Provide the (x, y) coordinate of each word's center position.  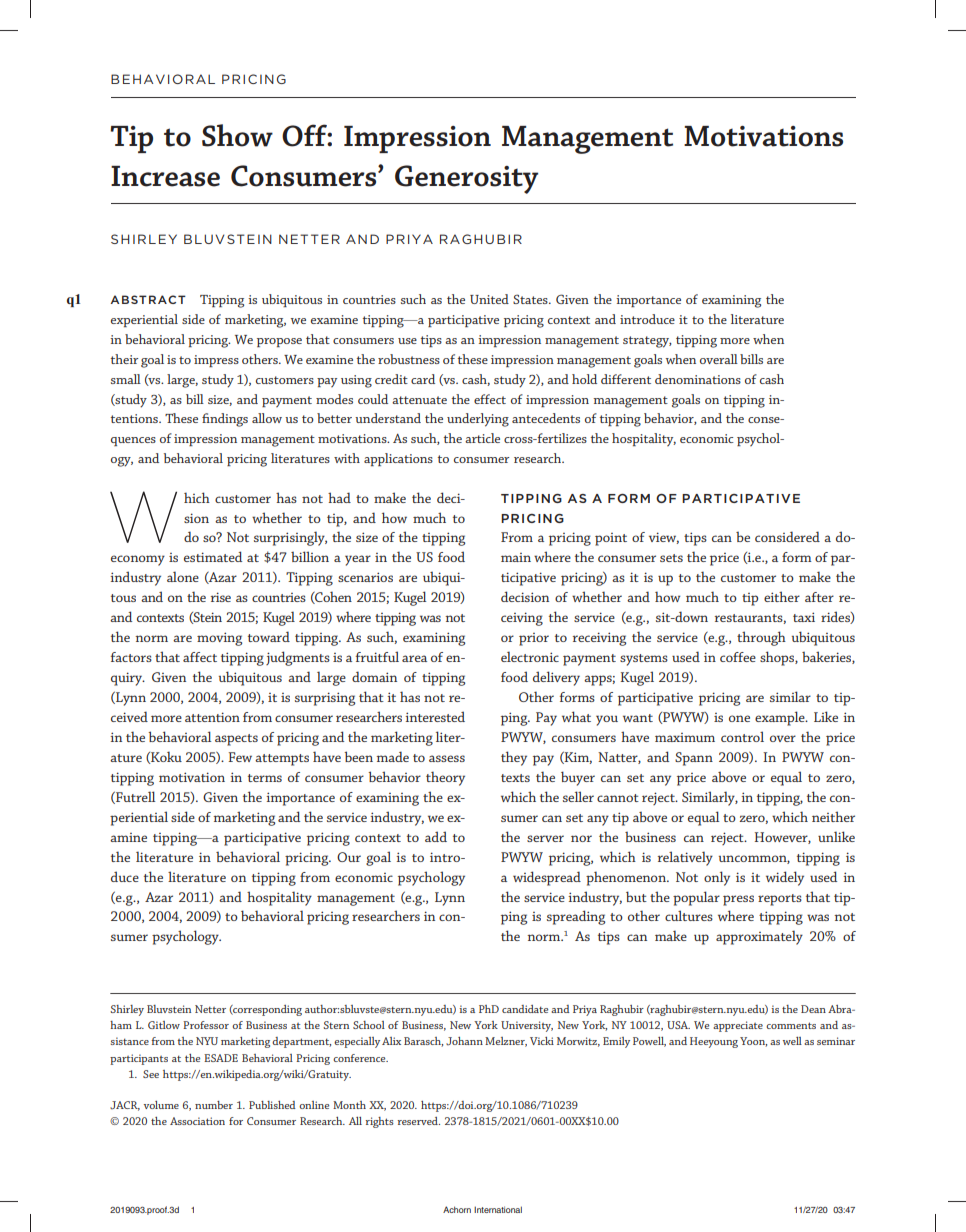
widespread (547, 878)
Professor (206, 1025)
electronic (530, 656)
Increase (165, 176)
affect (200, 657)
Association (197, 1121)
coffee (738, 657)
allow (267, 418)
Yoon (753, 1042)
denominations (698, 379)
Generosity (466, 179)
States (531, 299)
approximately (759, 937)
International (498, 1209)
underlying (478, 420)
